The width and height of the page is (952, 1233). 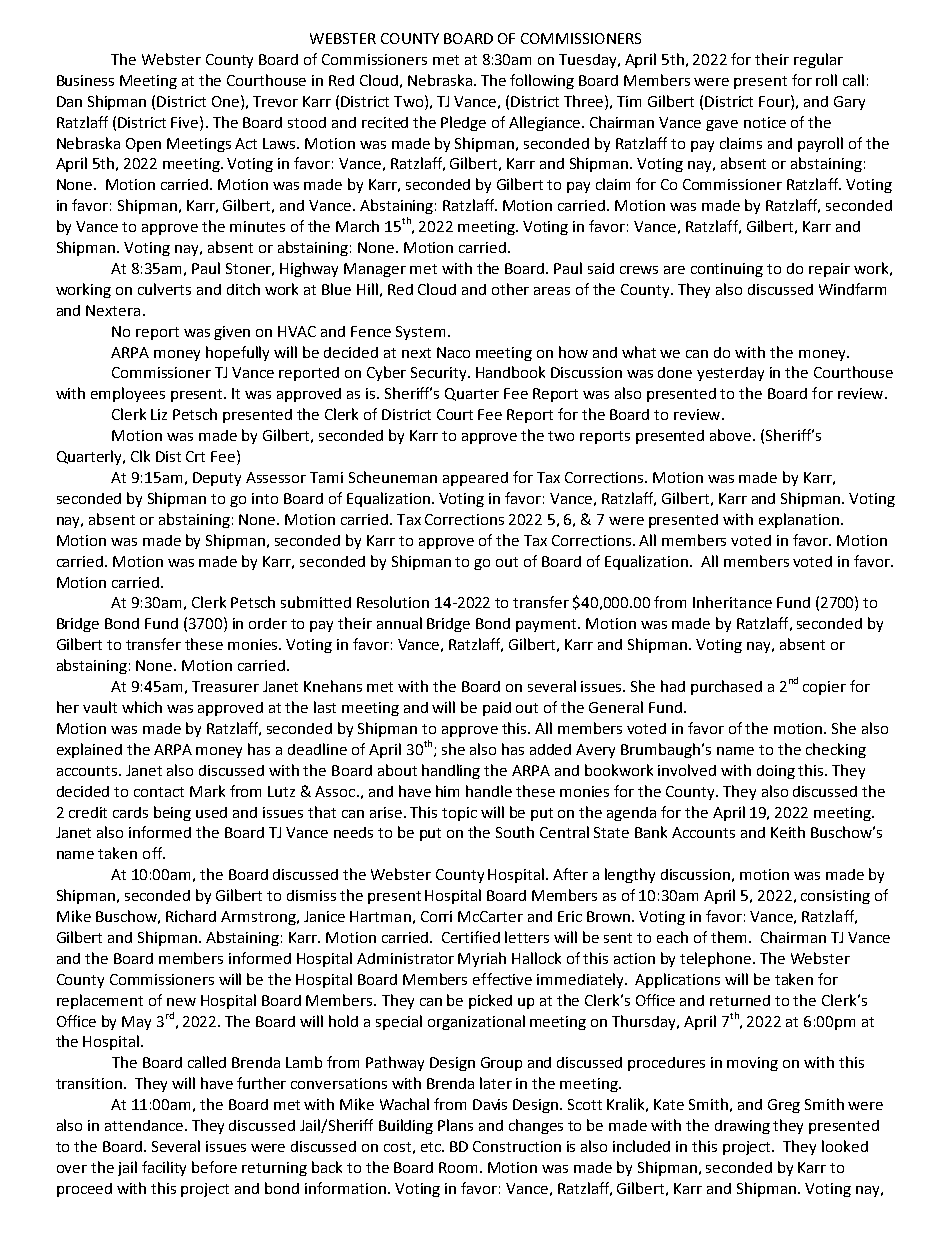 I want to click on Certified, so click(x=471, y=937).
